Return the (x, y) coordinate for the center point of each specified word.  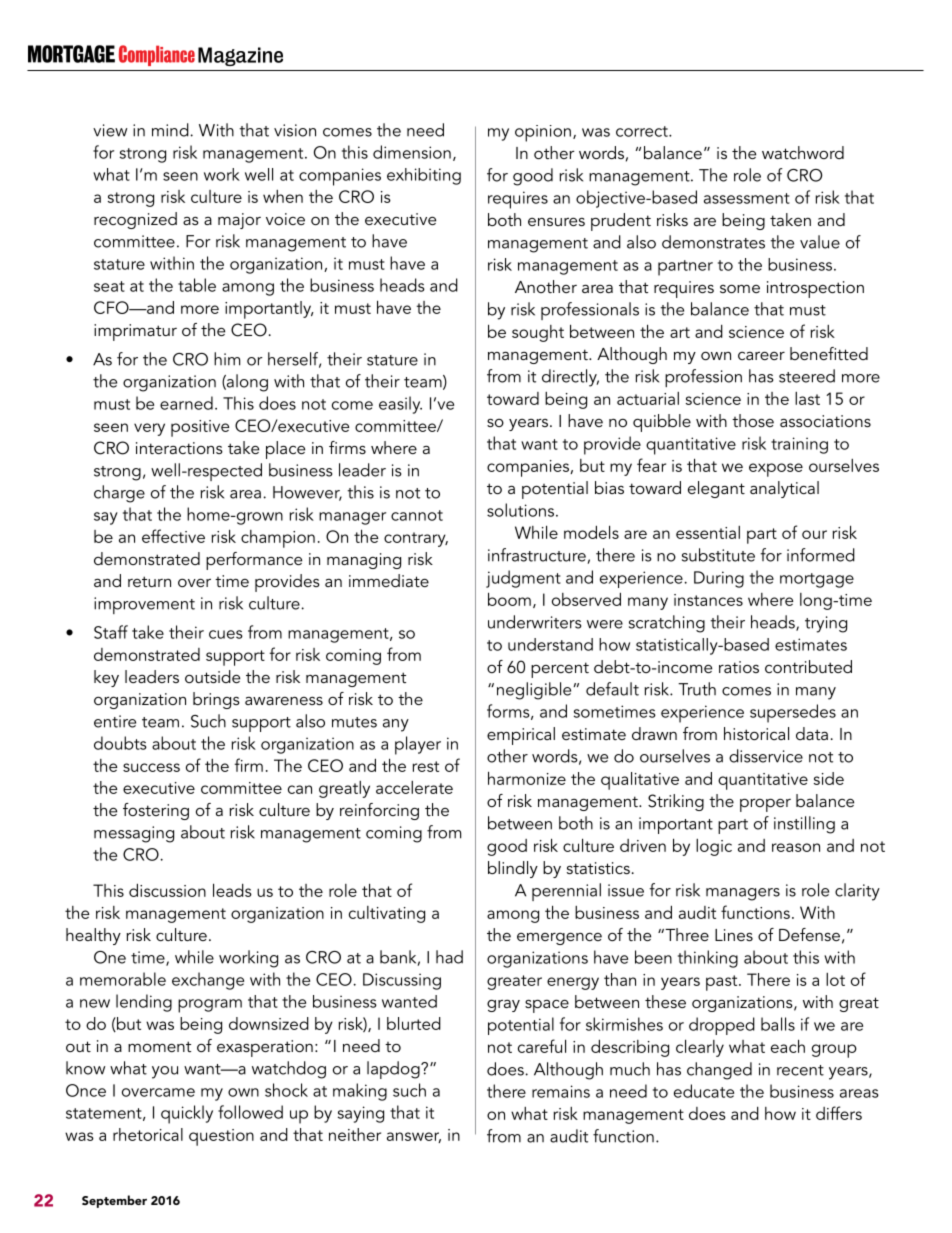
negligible (535, 691)
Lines (734, 935)
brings (216, 700)
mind (171, 130)
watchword (803, 152)
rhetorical (148, 1134)
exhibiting (424, 176)
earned (186, 403)
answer (414, 1137)
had (449, 957)
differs (839, 1113)
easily (400, 405)
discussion (167, 890)
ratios (739, 667)
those (753, 420)
